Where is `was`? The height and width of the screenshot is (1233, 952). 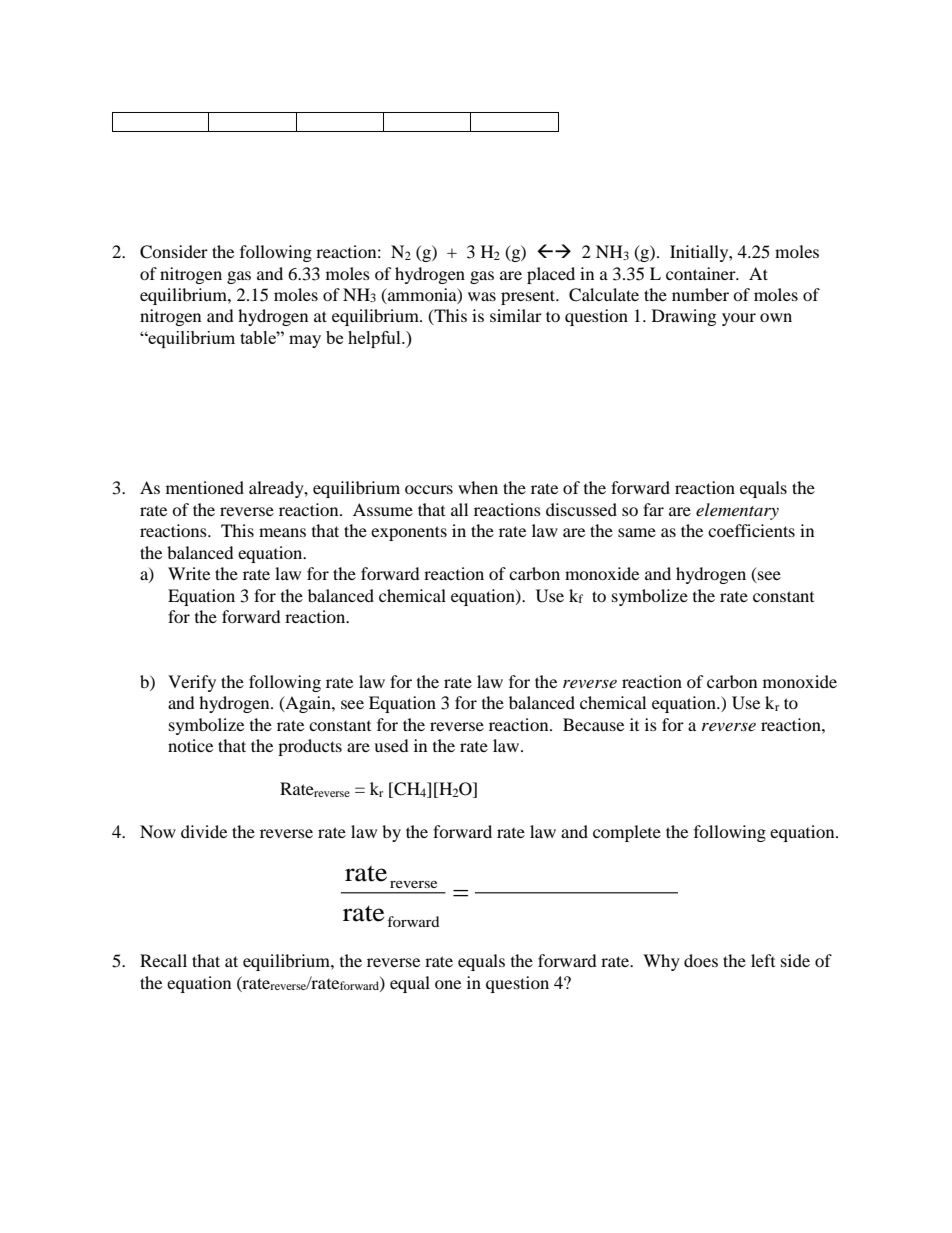
was is located at coordinates (482, 296).
